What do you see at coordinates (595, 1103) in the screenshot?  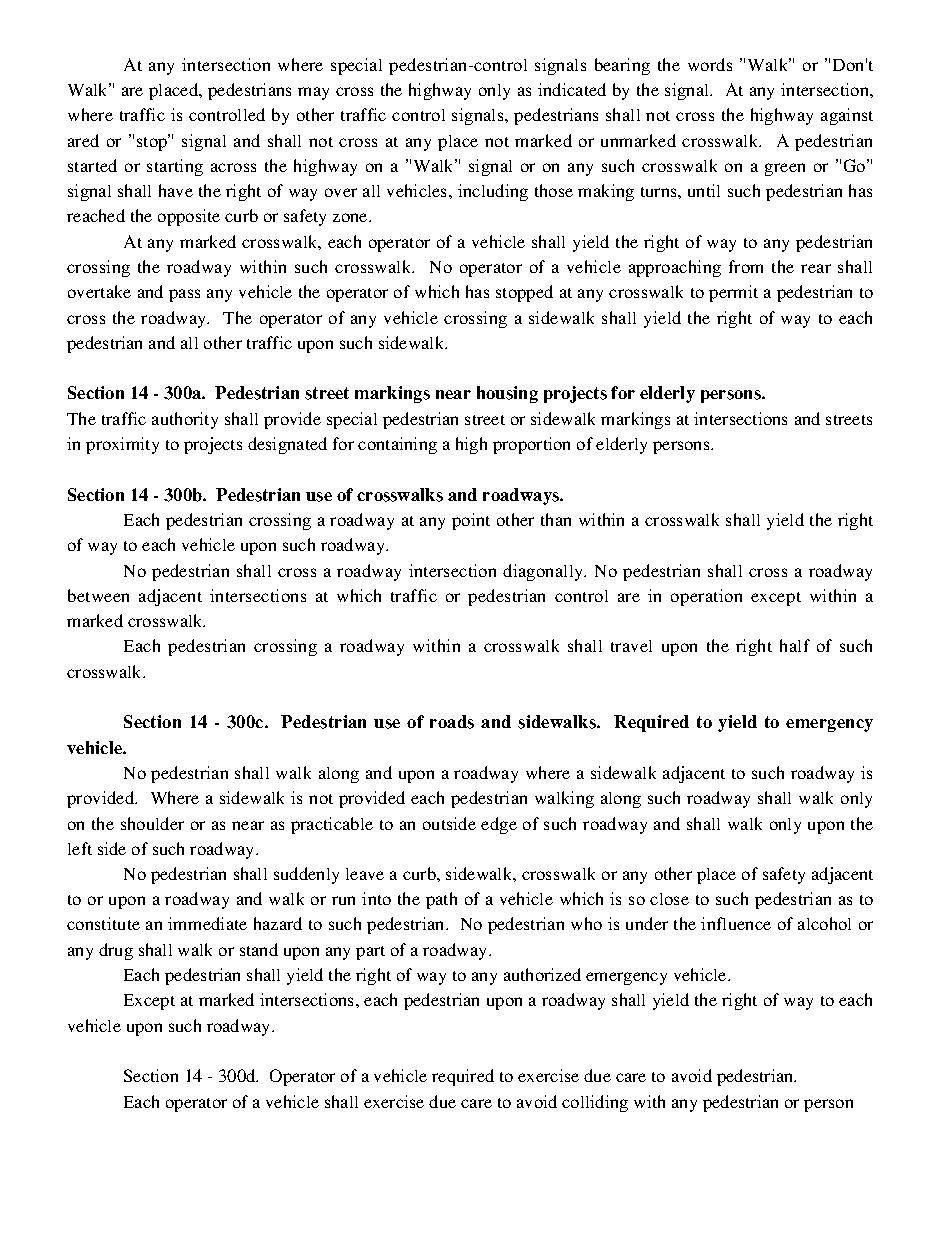 I see `colliding` at bounding box center [595, 1103].
